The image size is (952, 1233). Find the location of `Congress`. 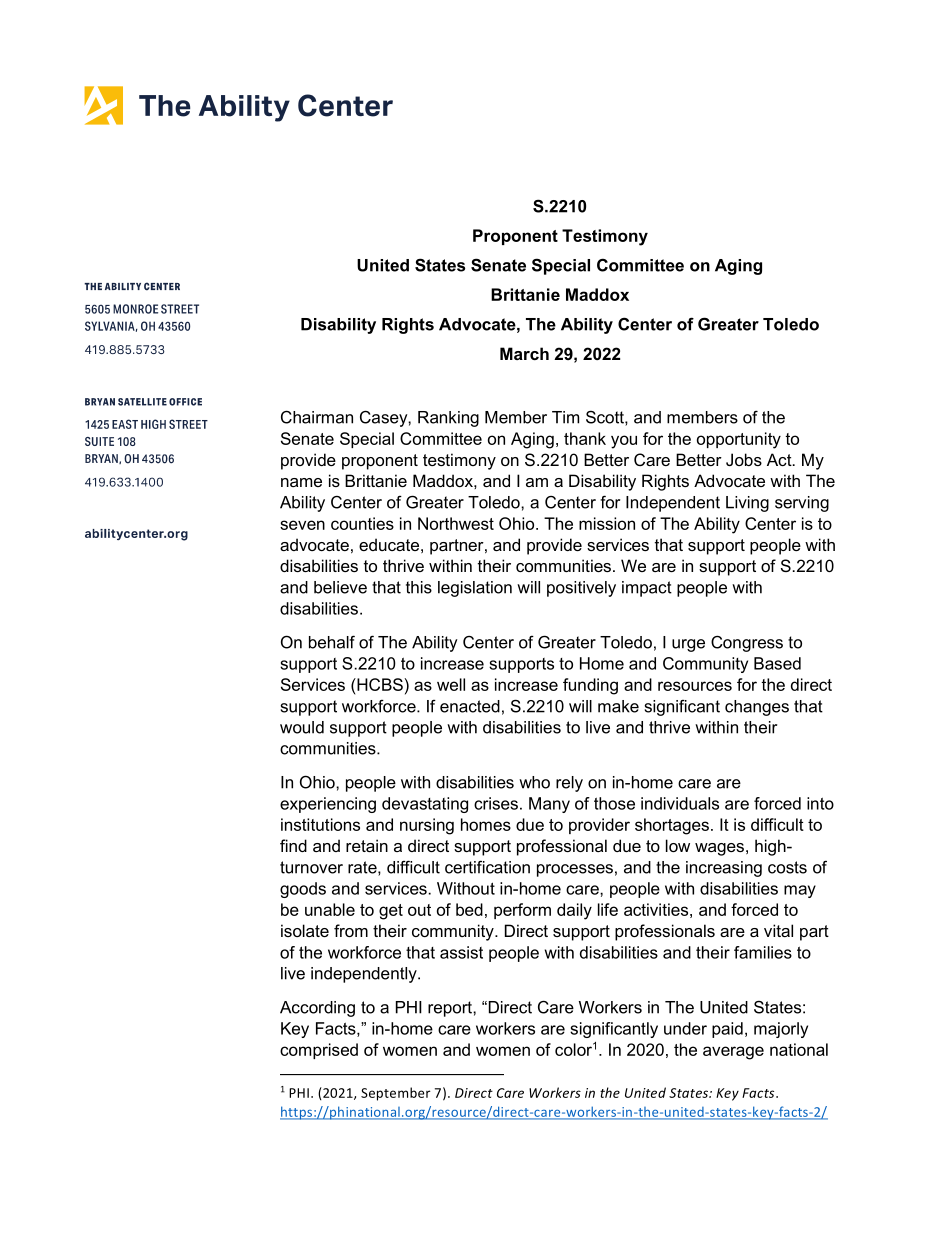

Congress is located at coordinates (747, 643).
